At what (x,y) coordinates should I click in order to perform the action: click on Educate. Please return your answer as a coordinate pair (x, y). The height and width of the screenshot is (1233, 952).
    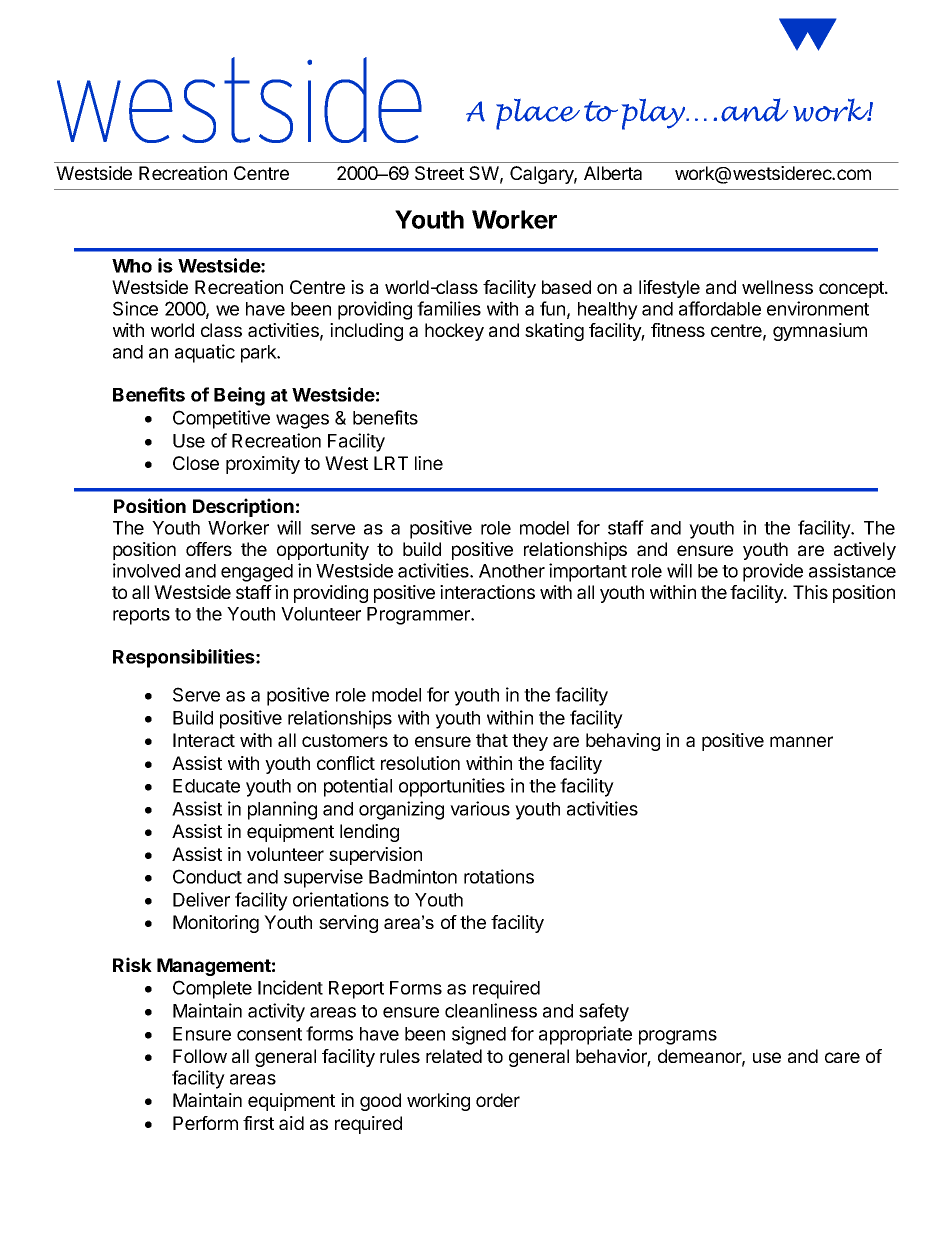
    Looking at the image, I should click on (206, 786).
